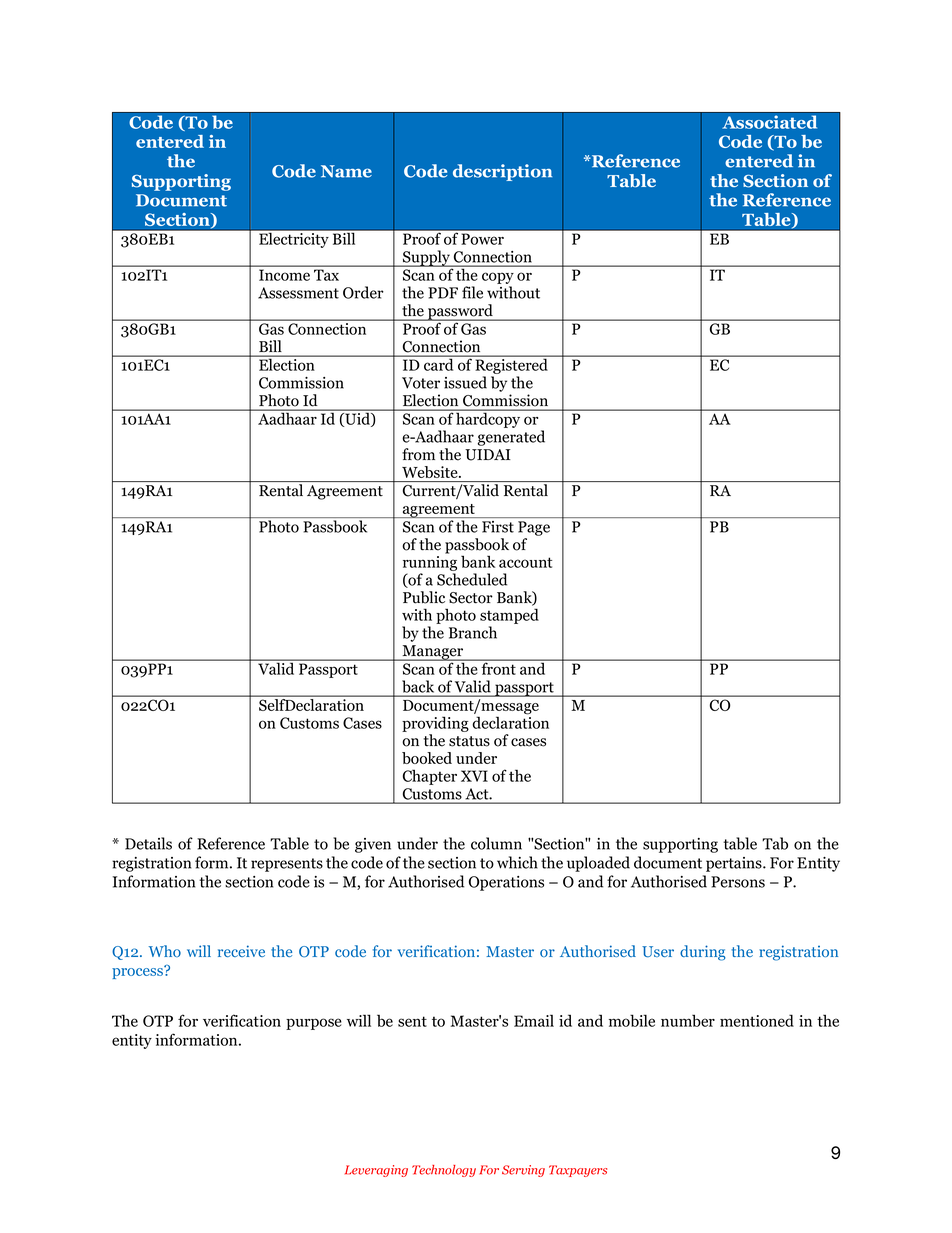  I want to click on pertains, so click(735, 864).
